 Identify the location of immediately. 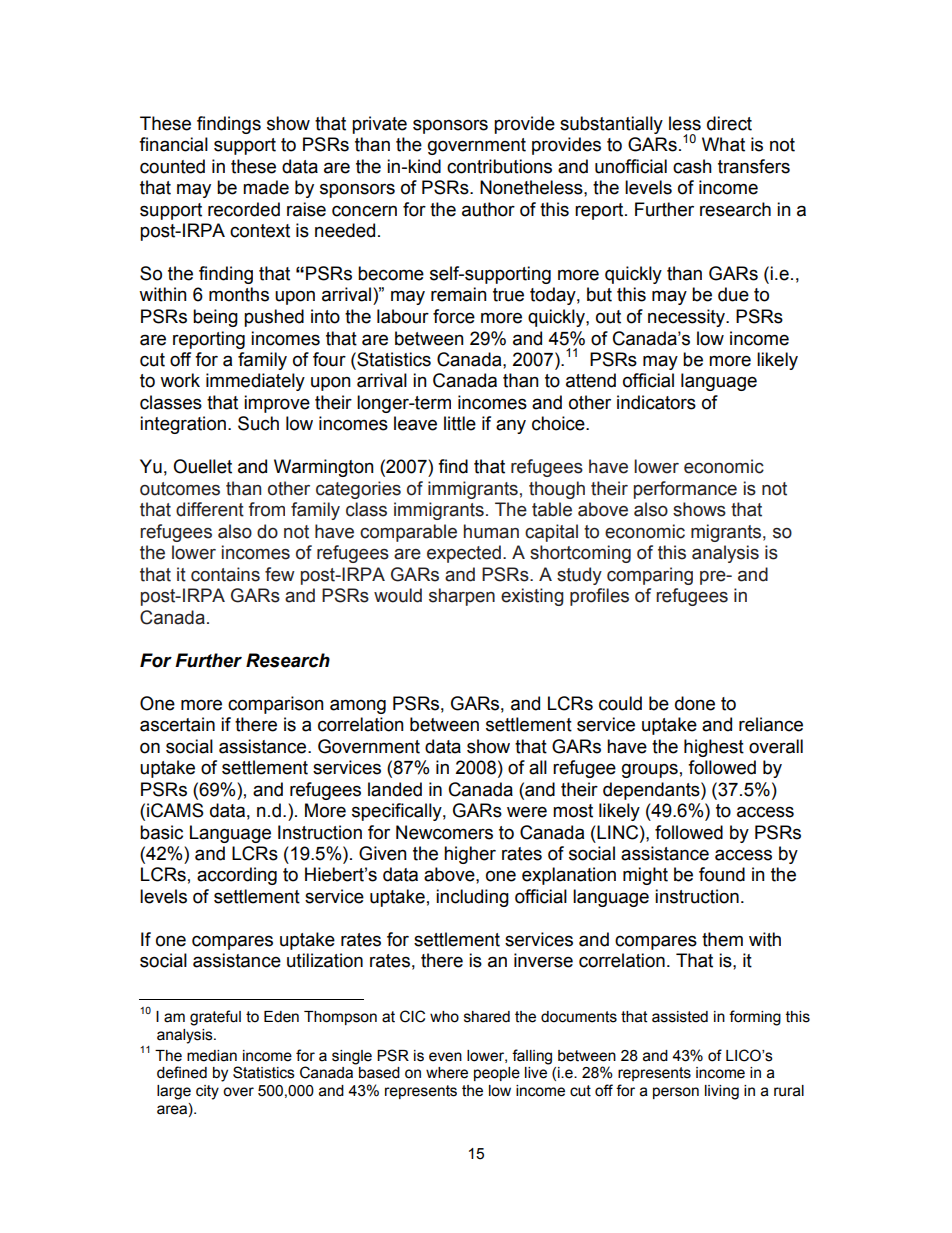
(255, 382).
